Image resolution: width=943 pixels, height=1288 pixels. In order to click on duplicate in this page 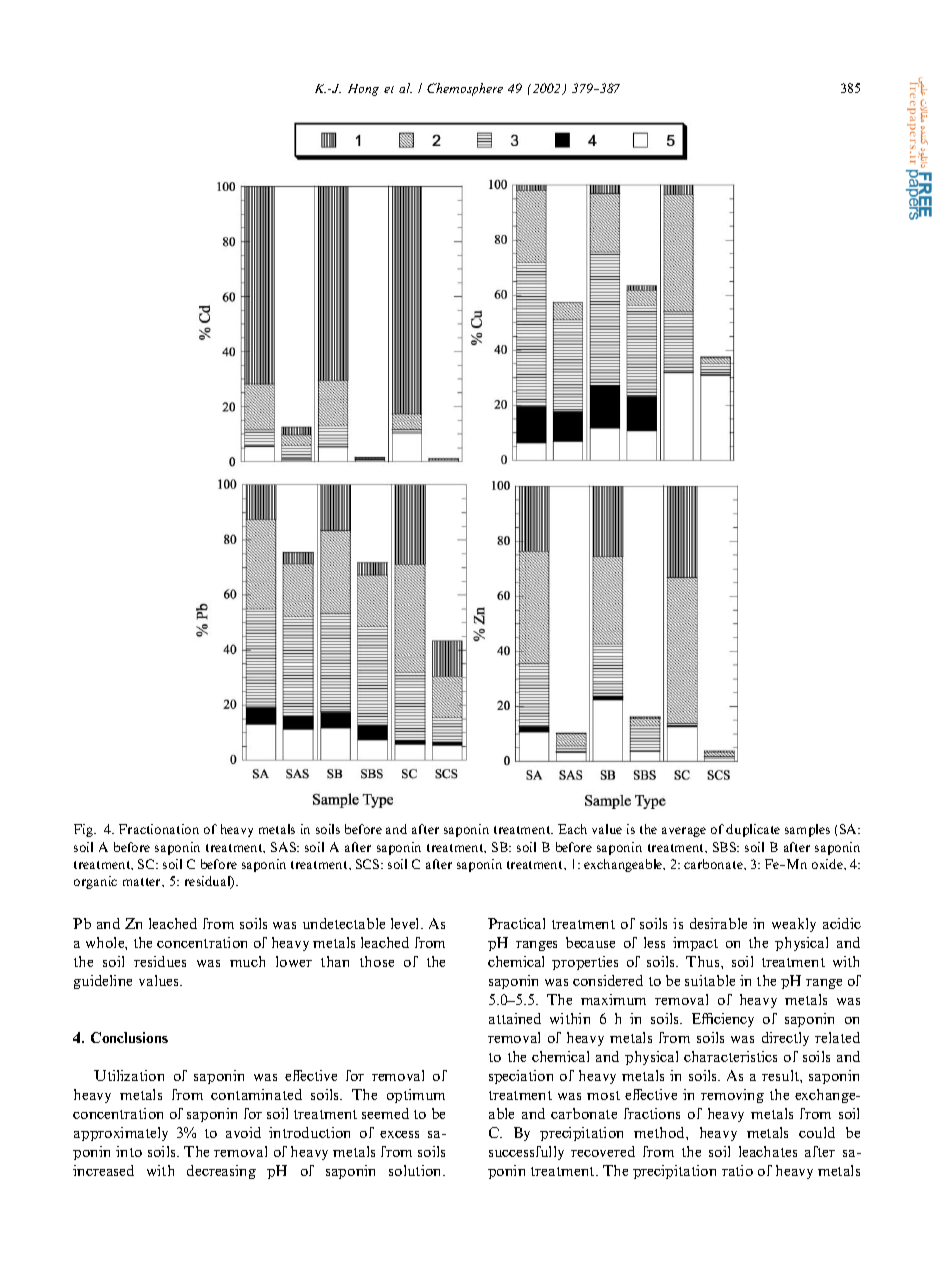, I will do `click(753, 830)`.
